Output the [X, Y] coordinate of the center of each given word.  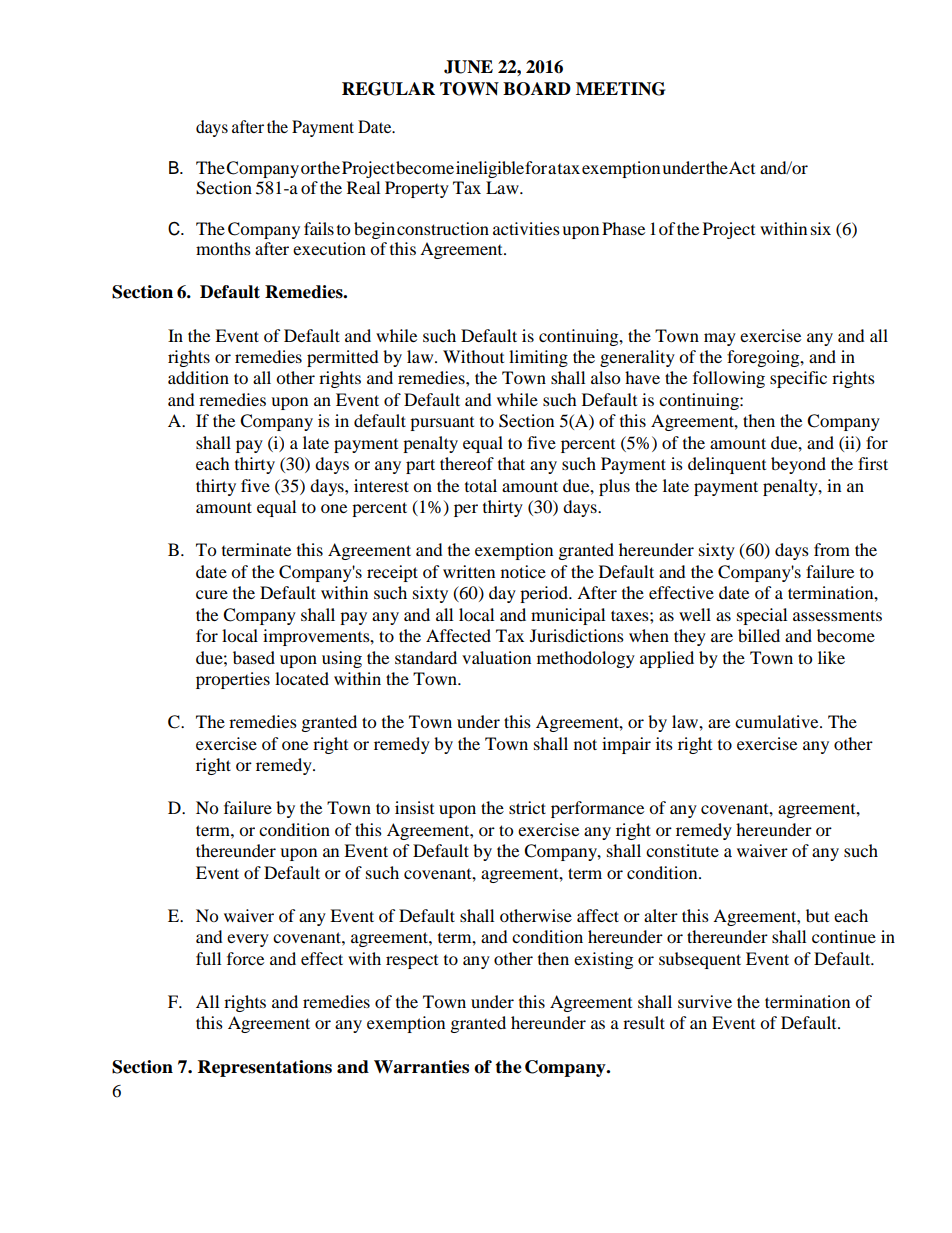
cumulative [778, 721]
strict [527, 807]
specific [798, 379]
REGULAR [388, 89]
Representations [265, 1068]
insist [414, 807]
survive [705, 1001]
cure [212, 594]
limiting [538, 358]
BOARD [537, 89]
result [644, 1022]
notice [523, 571]
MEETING [620, 89]
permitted [343, 358]
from [832, 549]
